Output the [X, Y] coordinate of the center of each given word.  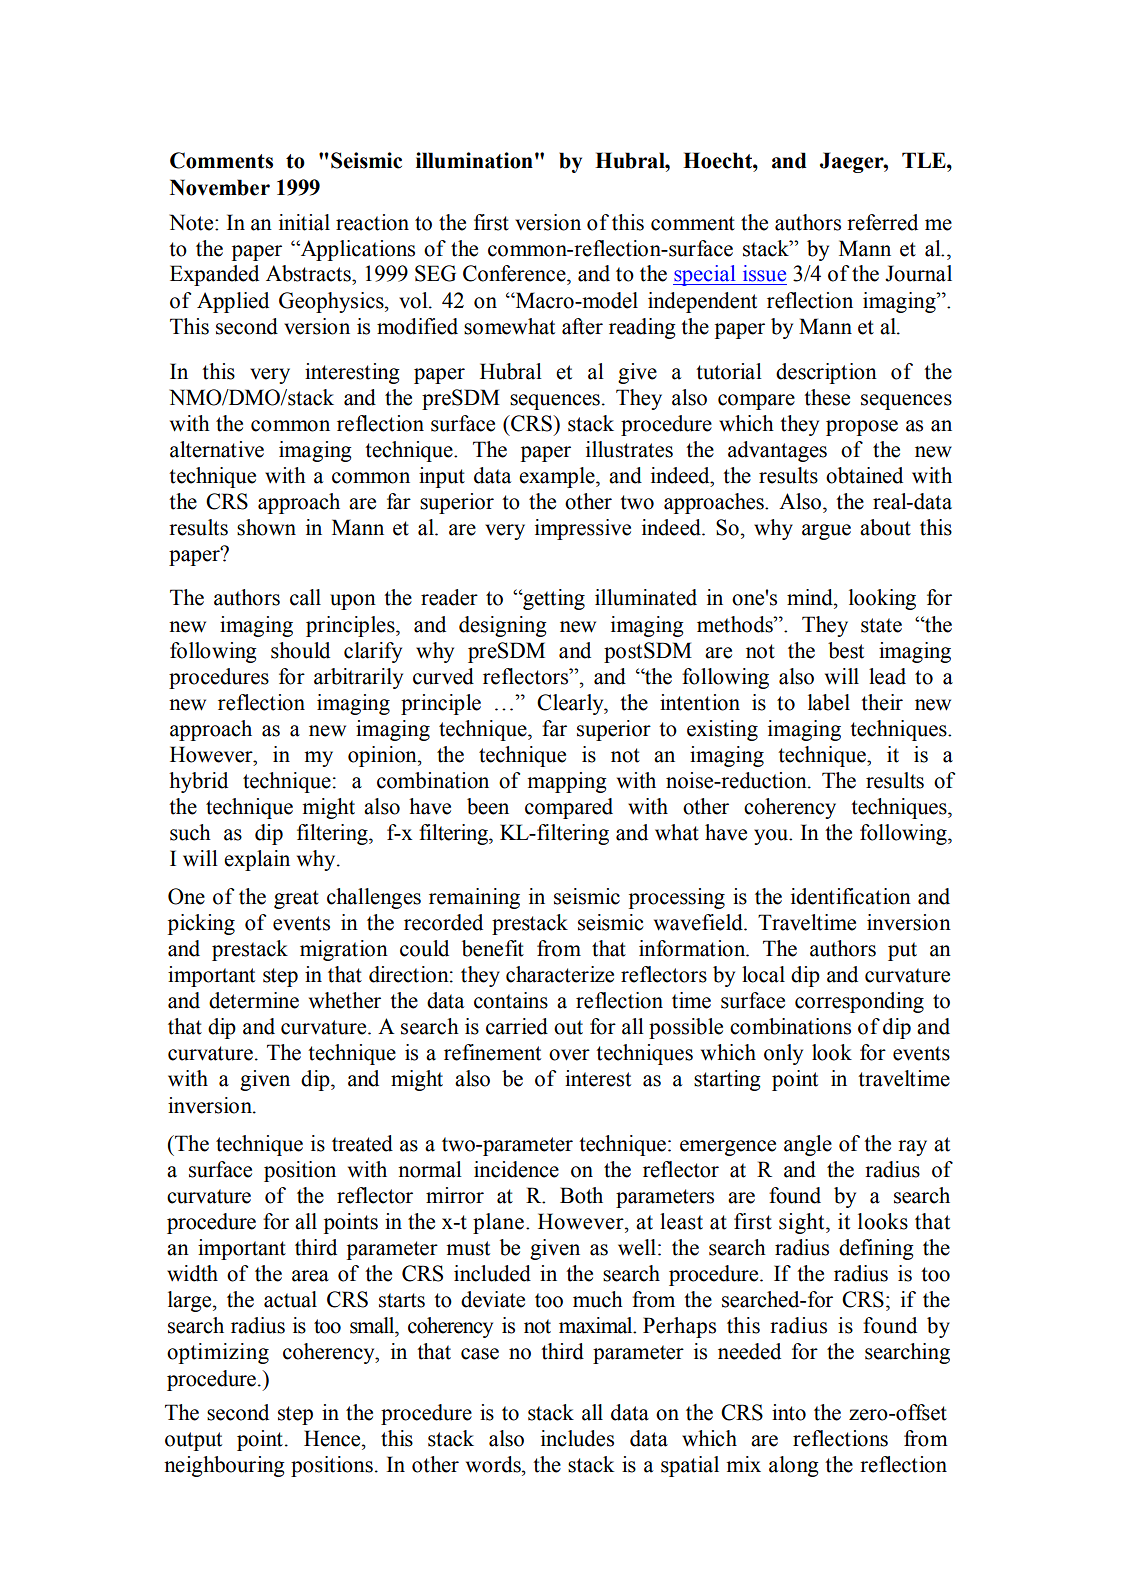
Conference [515, 273]
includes [577, 1438]
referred [882, 222]
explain [257, 860]
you [772, 837]
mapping [566, 782]
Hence [333, 1438]
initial [304, 222]
